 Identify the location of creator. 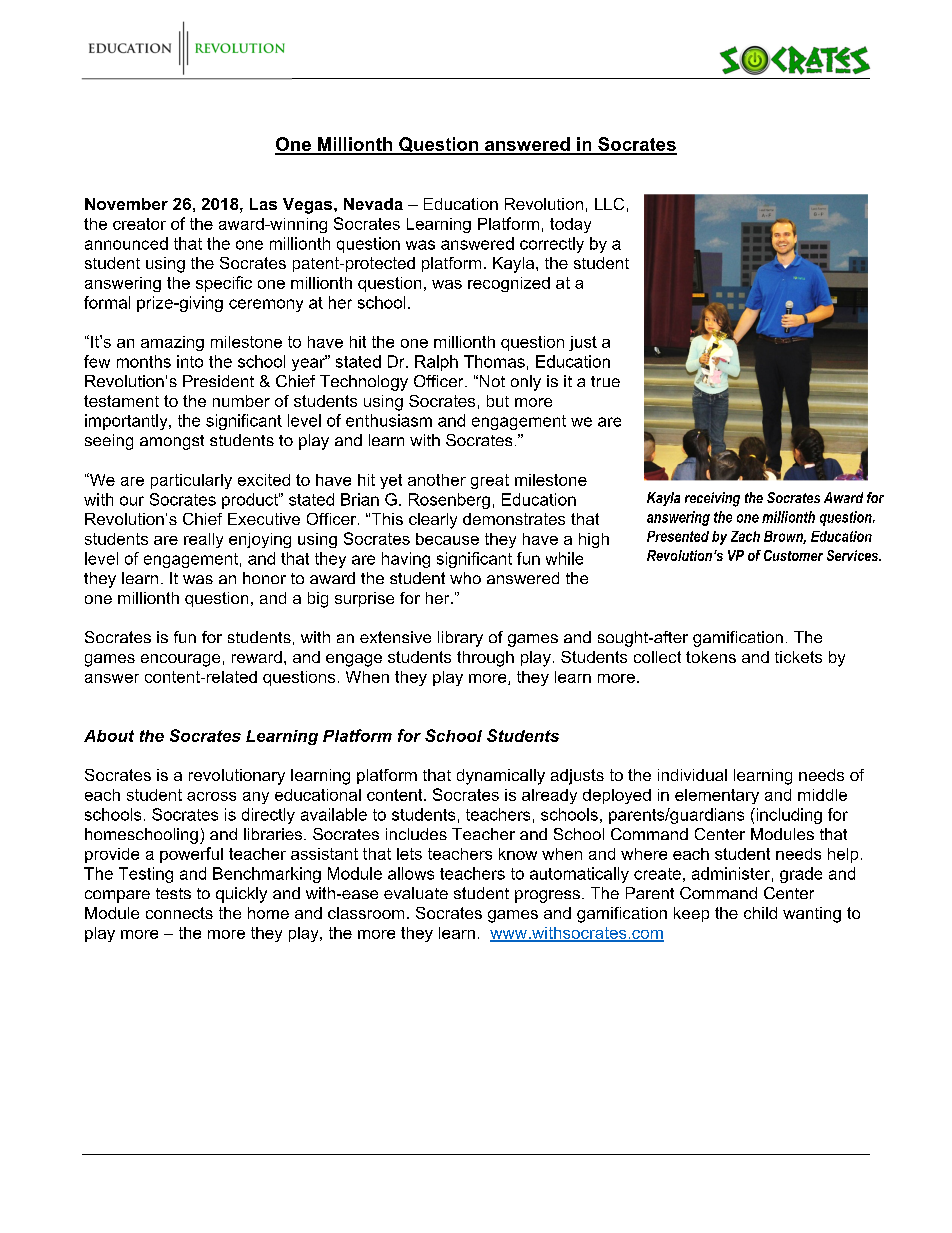
(139, 224).
